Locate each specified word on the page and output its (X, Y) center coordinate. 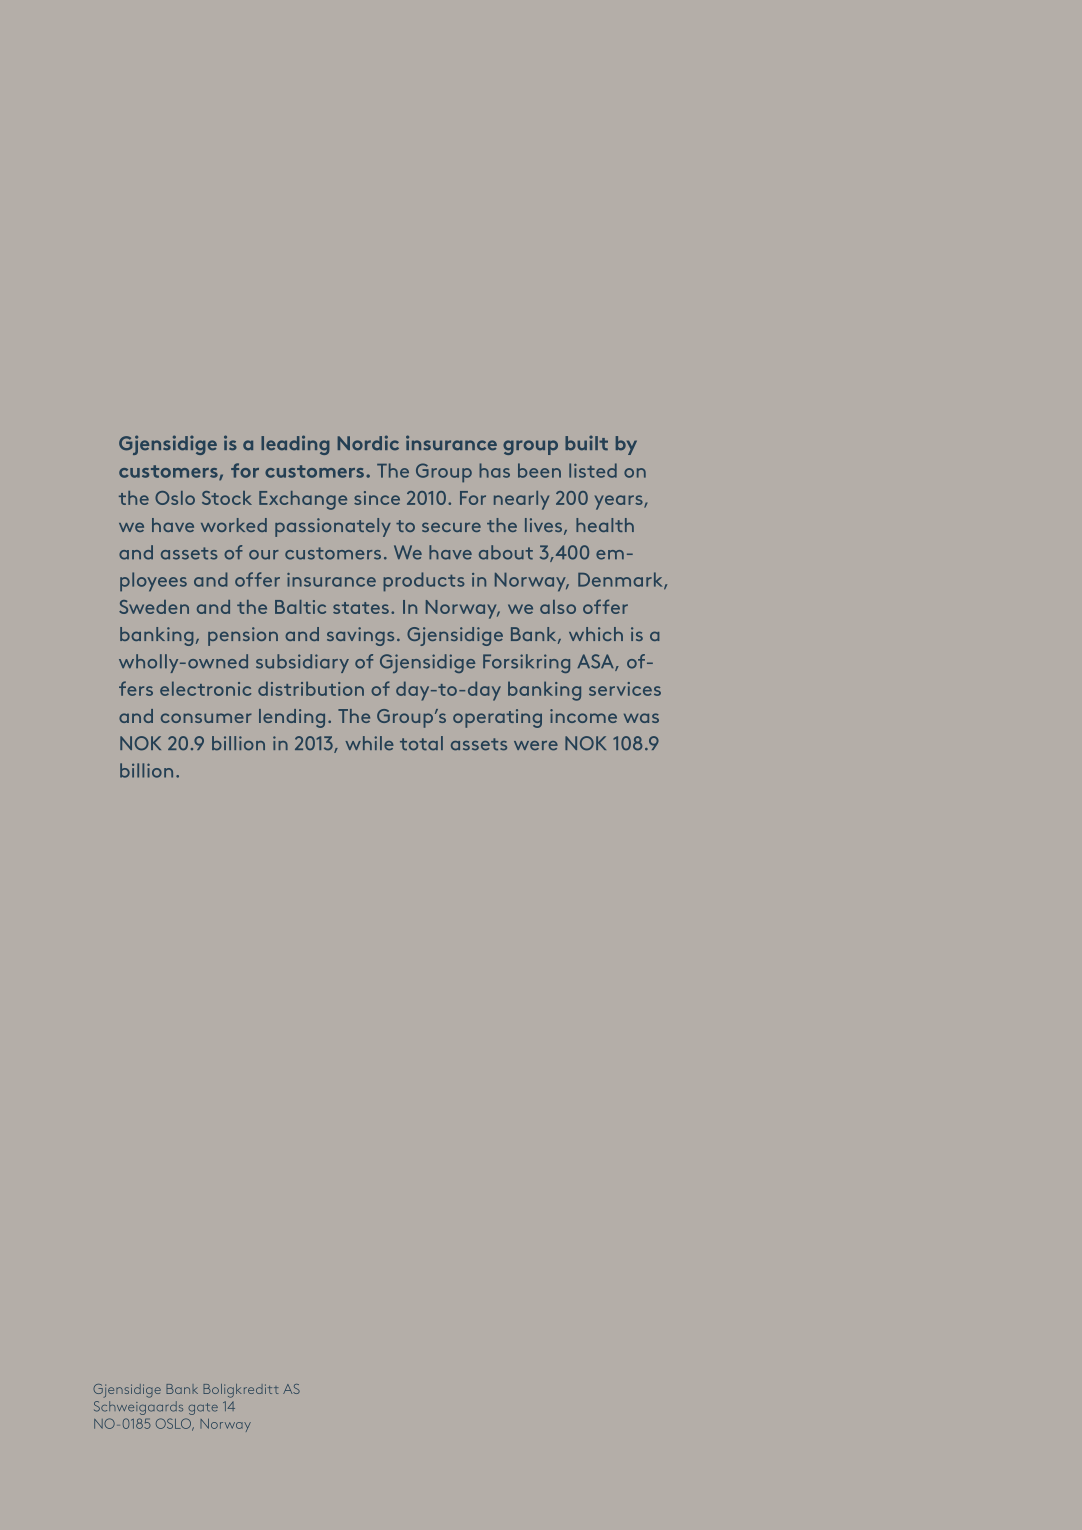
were (536, 745)
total (421, 743)
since (377, 498)
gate (203, 1409)
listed (593, 470)
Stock (227, 498)
